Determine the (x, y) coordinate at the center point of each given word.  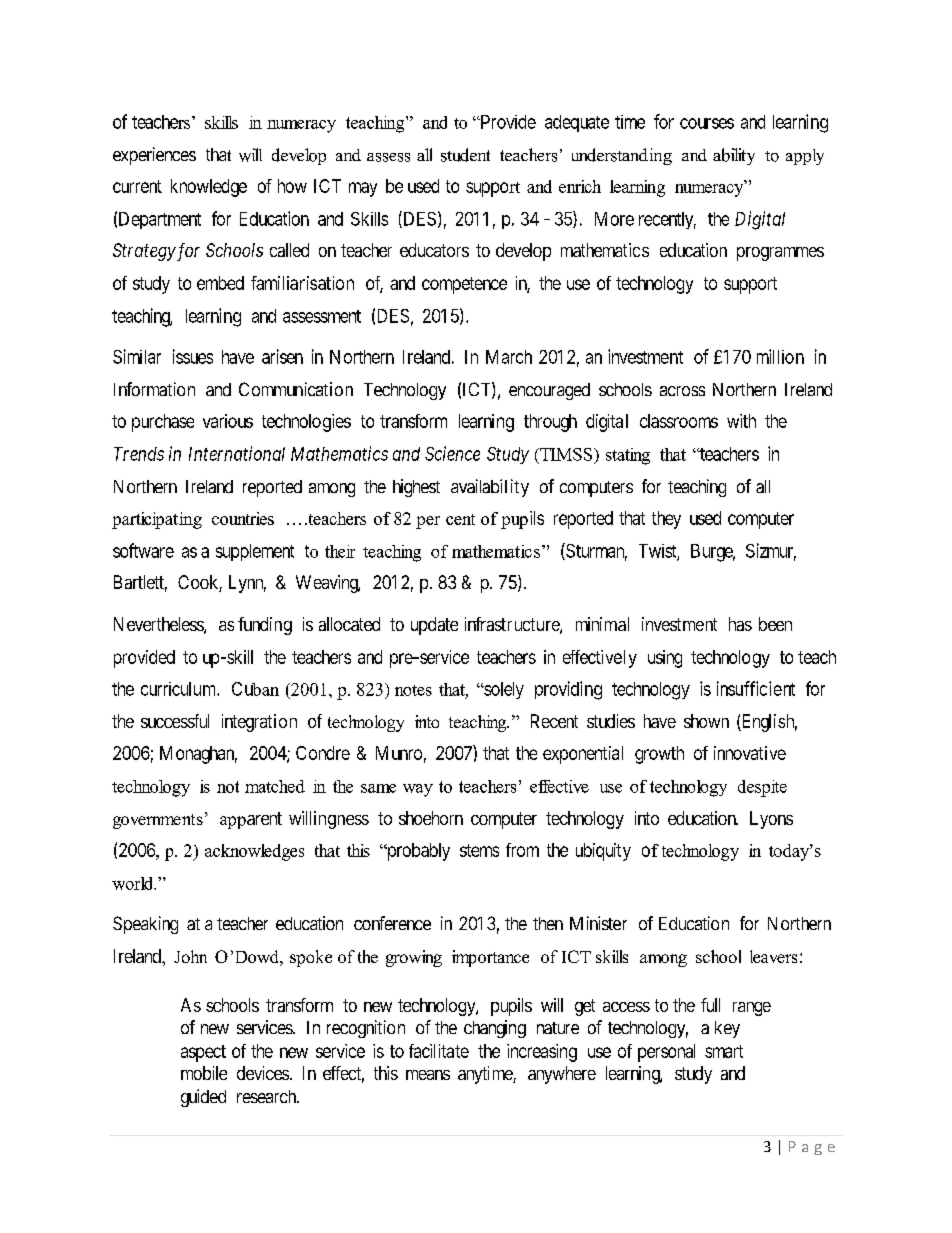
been (775, 624)
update (434, 626)
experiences (154, 156)
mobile (204, 1073)
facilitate (439, 1051)
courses (707, 123)
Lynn (247, 584)
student (465, 155)
